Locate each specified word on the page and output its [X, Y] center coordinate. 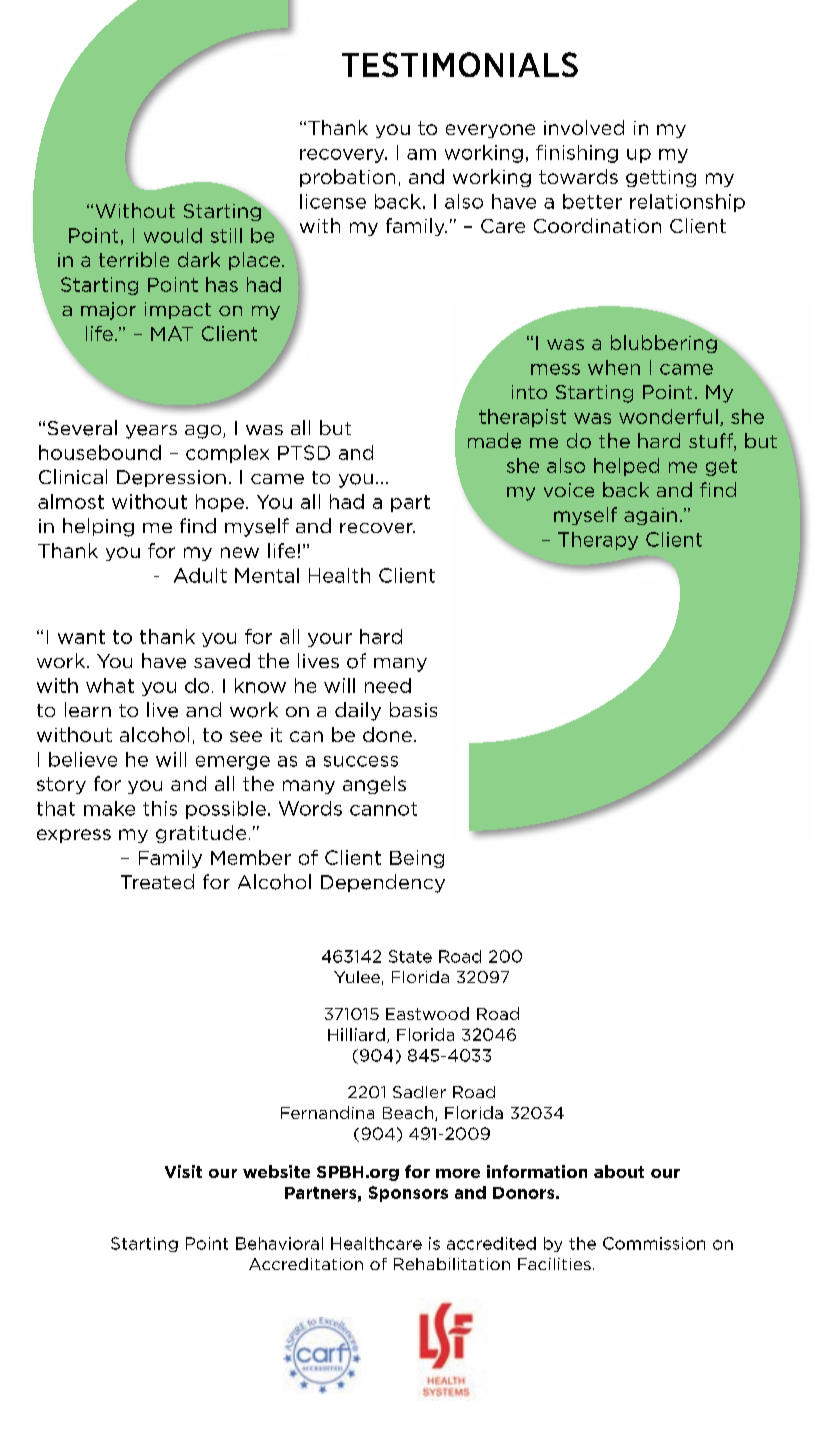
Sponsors [408, 1194]
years [151, 432]
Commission [654, 1243]
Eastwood [427, 1013]
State [410, 956]
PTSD [304, 452]
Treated [157, 881]
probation [347, 178]
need [388, 685]
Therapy [598, 541]
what [110, 685]
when [614, 367]
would [173, 235]
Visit [183, 1171]
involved [584, 127]
